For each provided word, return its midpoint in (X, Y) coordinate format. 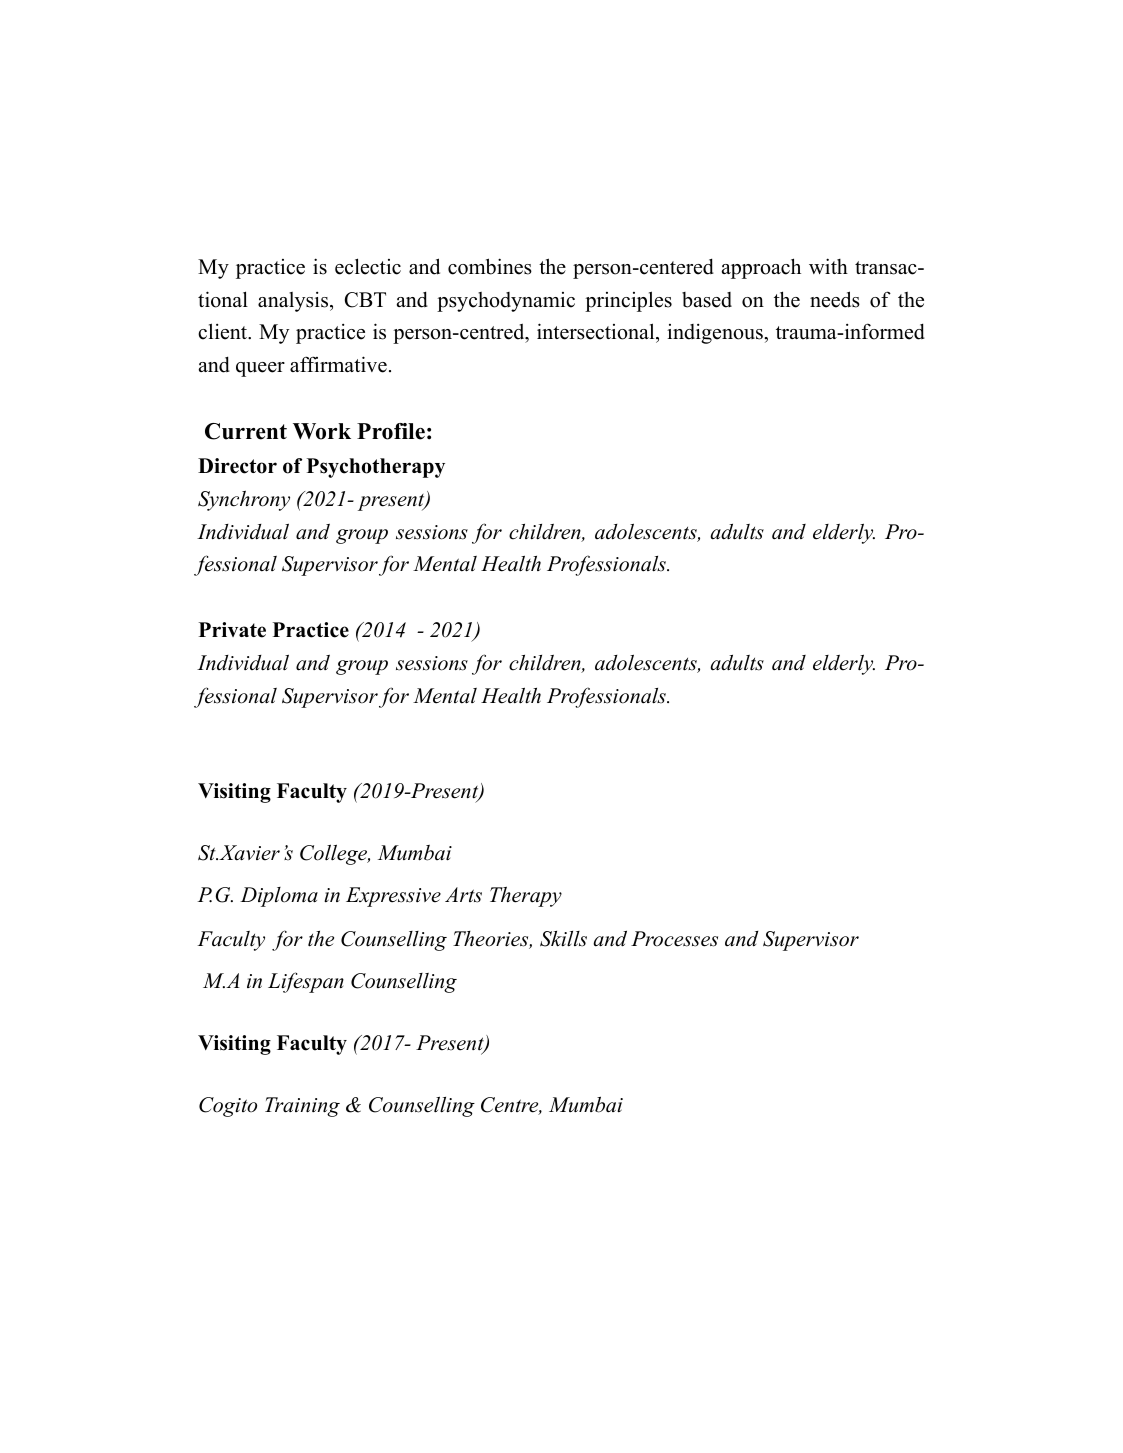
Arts (463, 895)
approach (761, 268)
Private (232, 630)
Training (302, 1107)
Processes (674, 939)
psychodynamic (506, 302)
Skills (563, 939)
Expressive (393, 897)
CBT (365, 300)
